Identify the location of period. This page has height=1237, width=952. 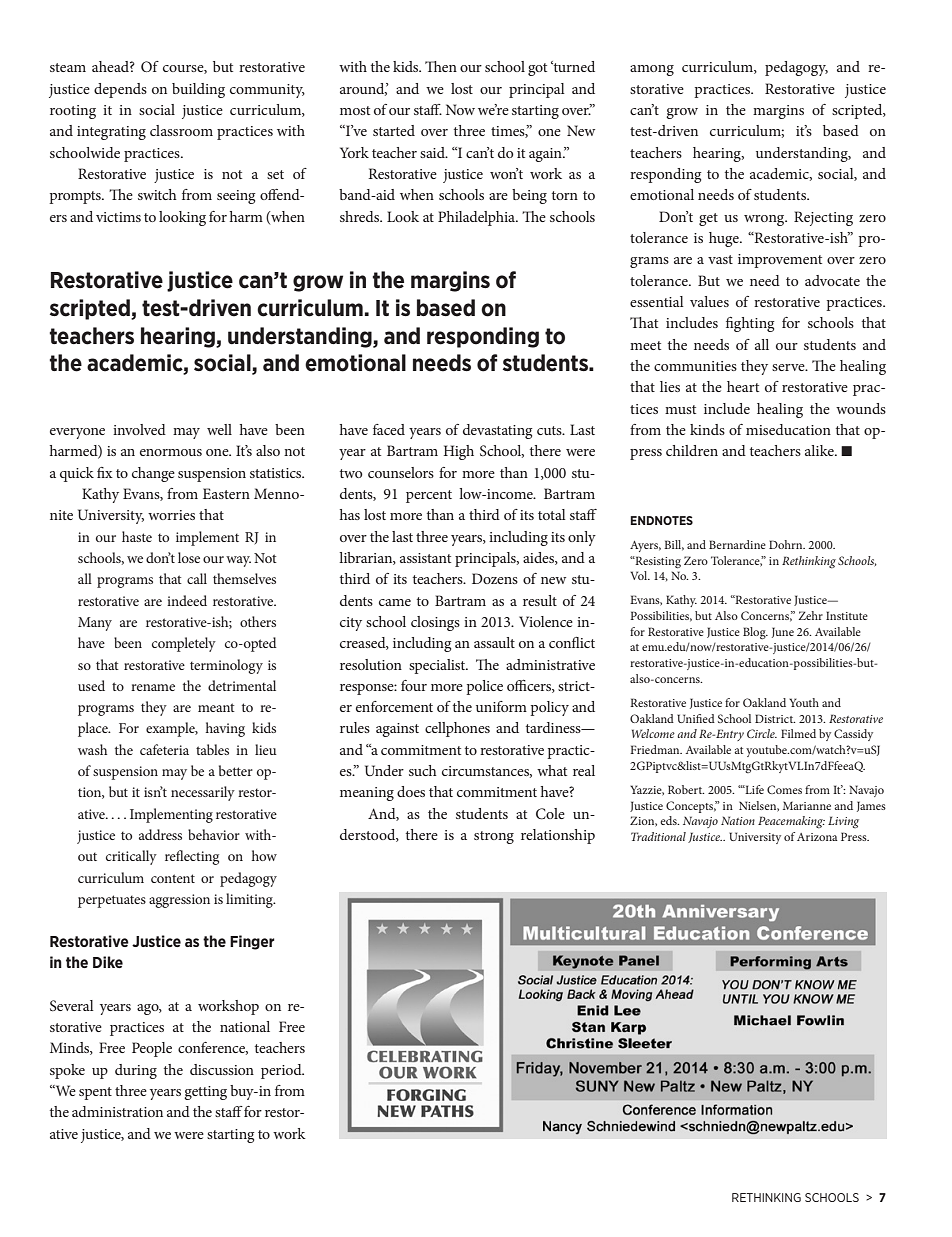
(282, 1071).
